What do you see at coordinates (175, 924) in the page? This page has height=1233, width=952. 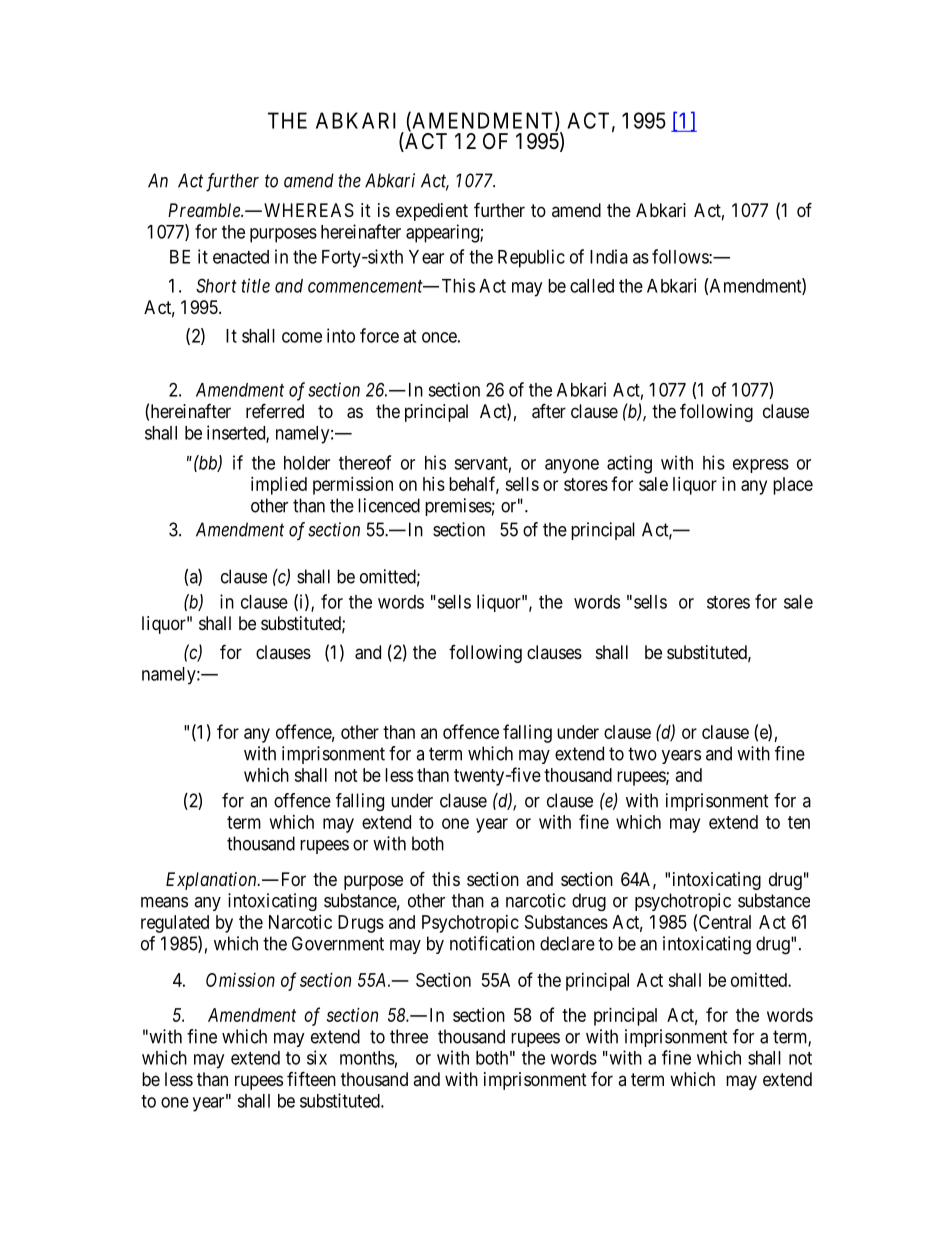 I see `regulated` at bounding box center [175, 924].
